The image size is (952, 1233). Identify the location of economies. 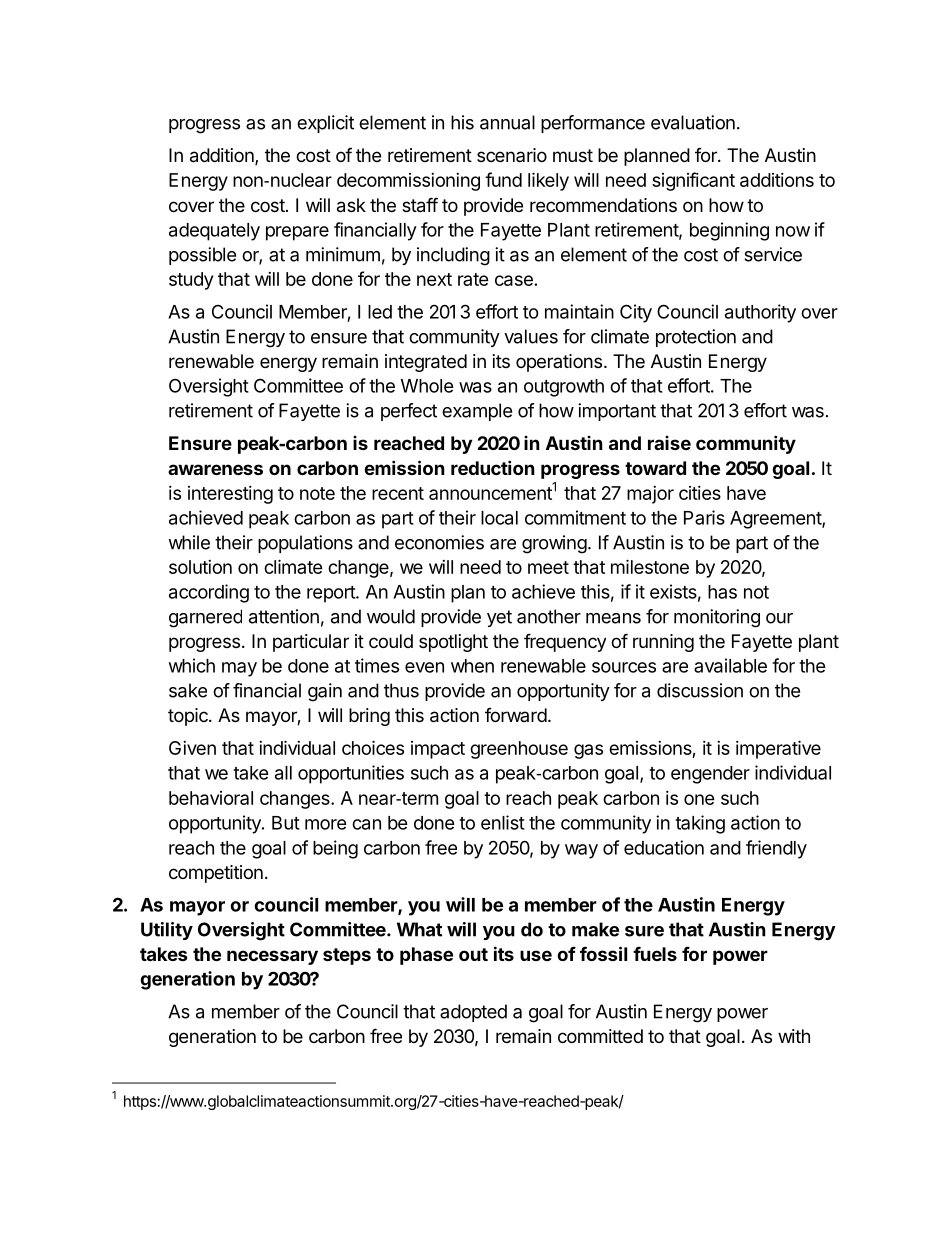
(439, 542).
